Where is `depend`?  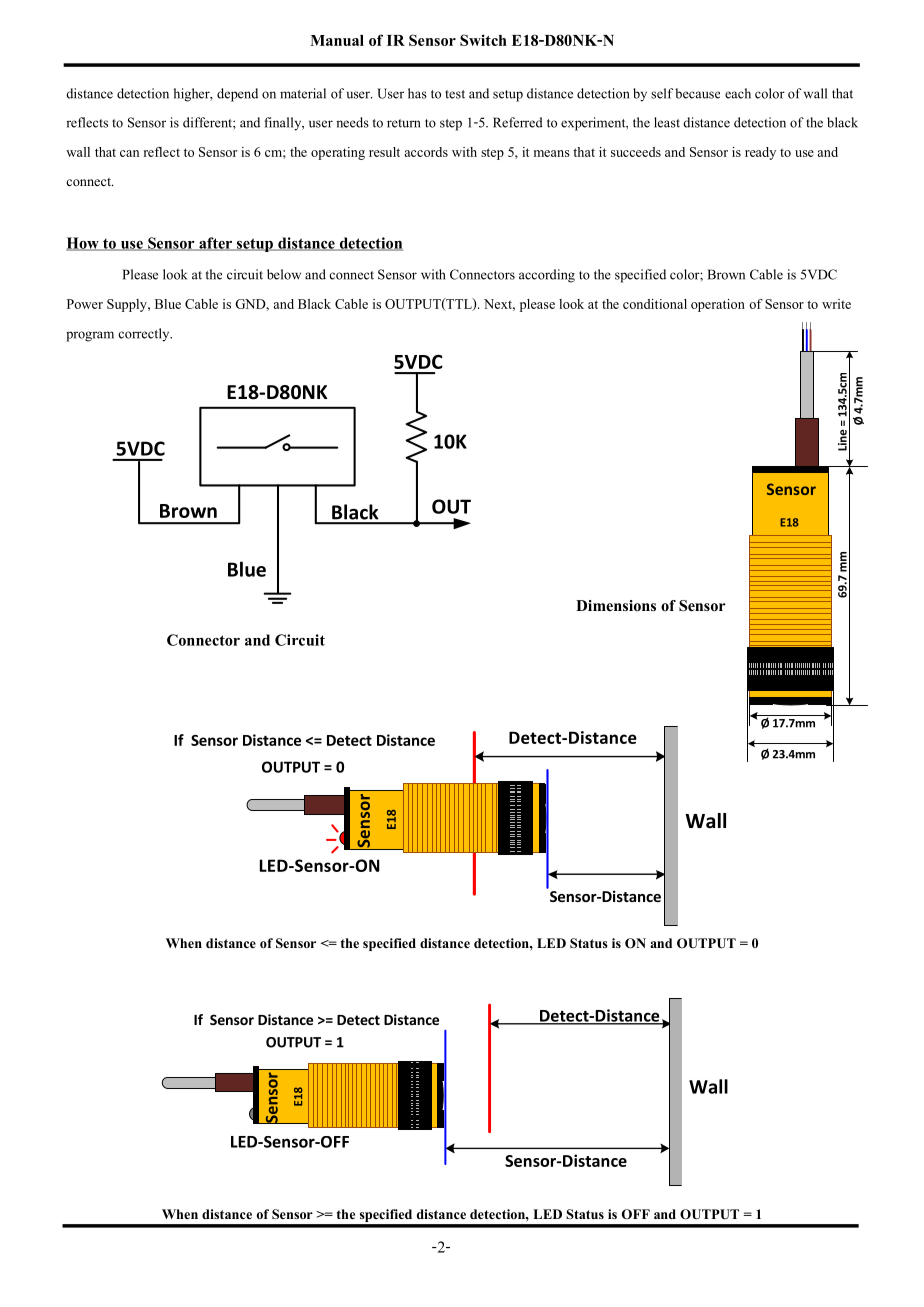
depend is located at coordinates (237, 95).
